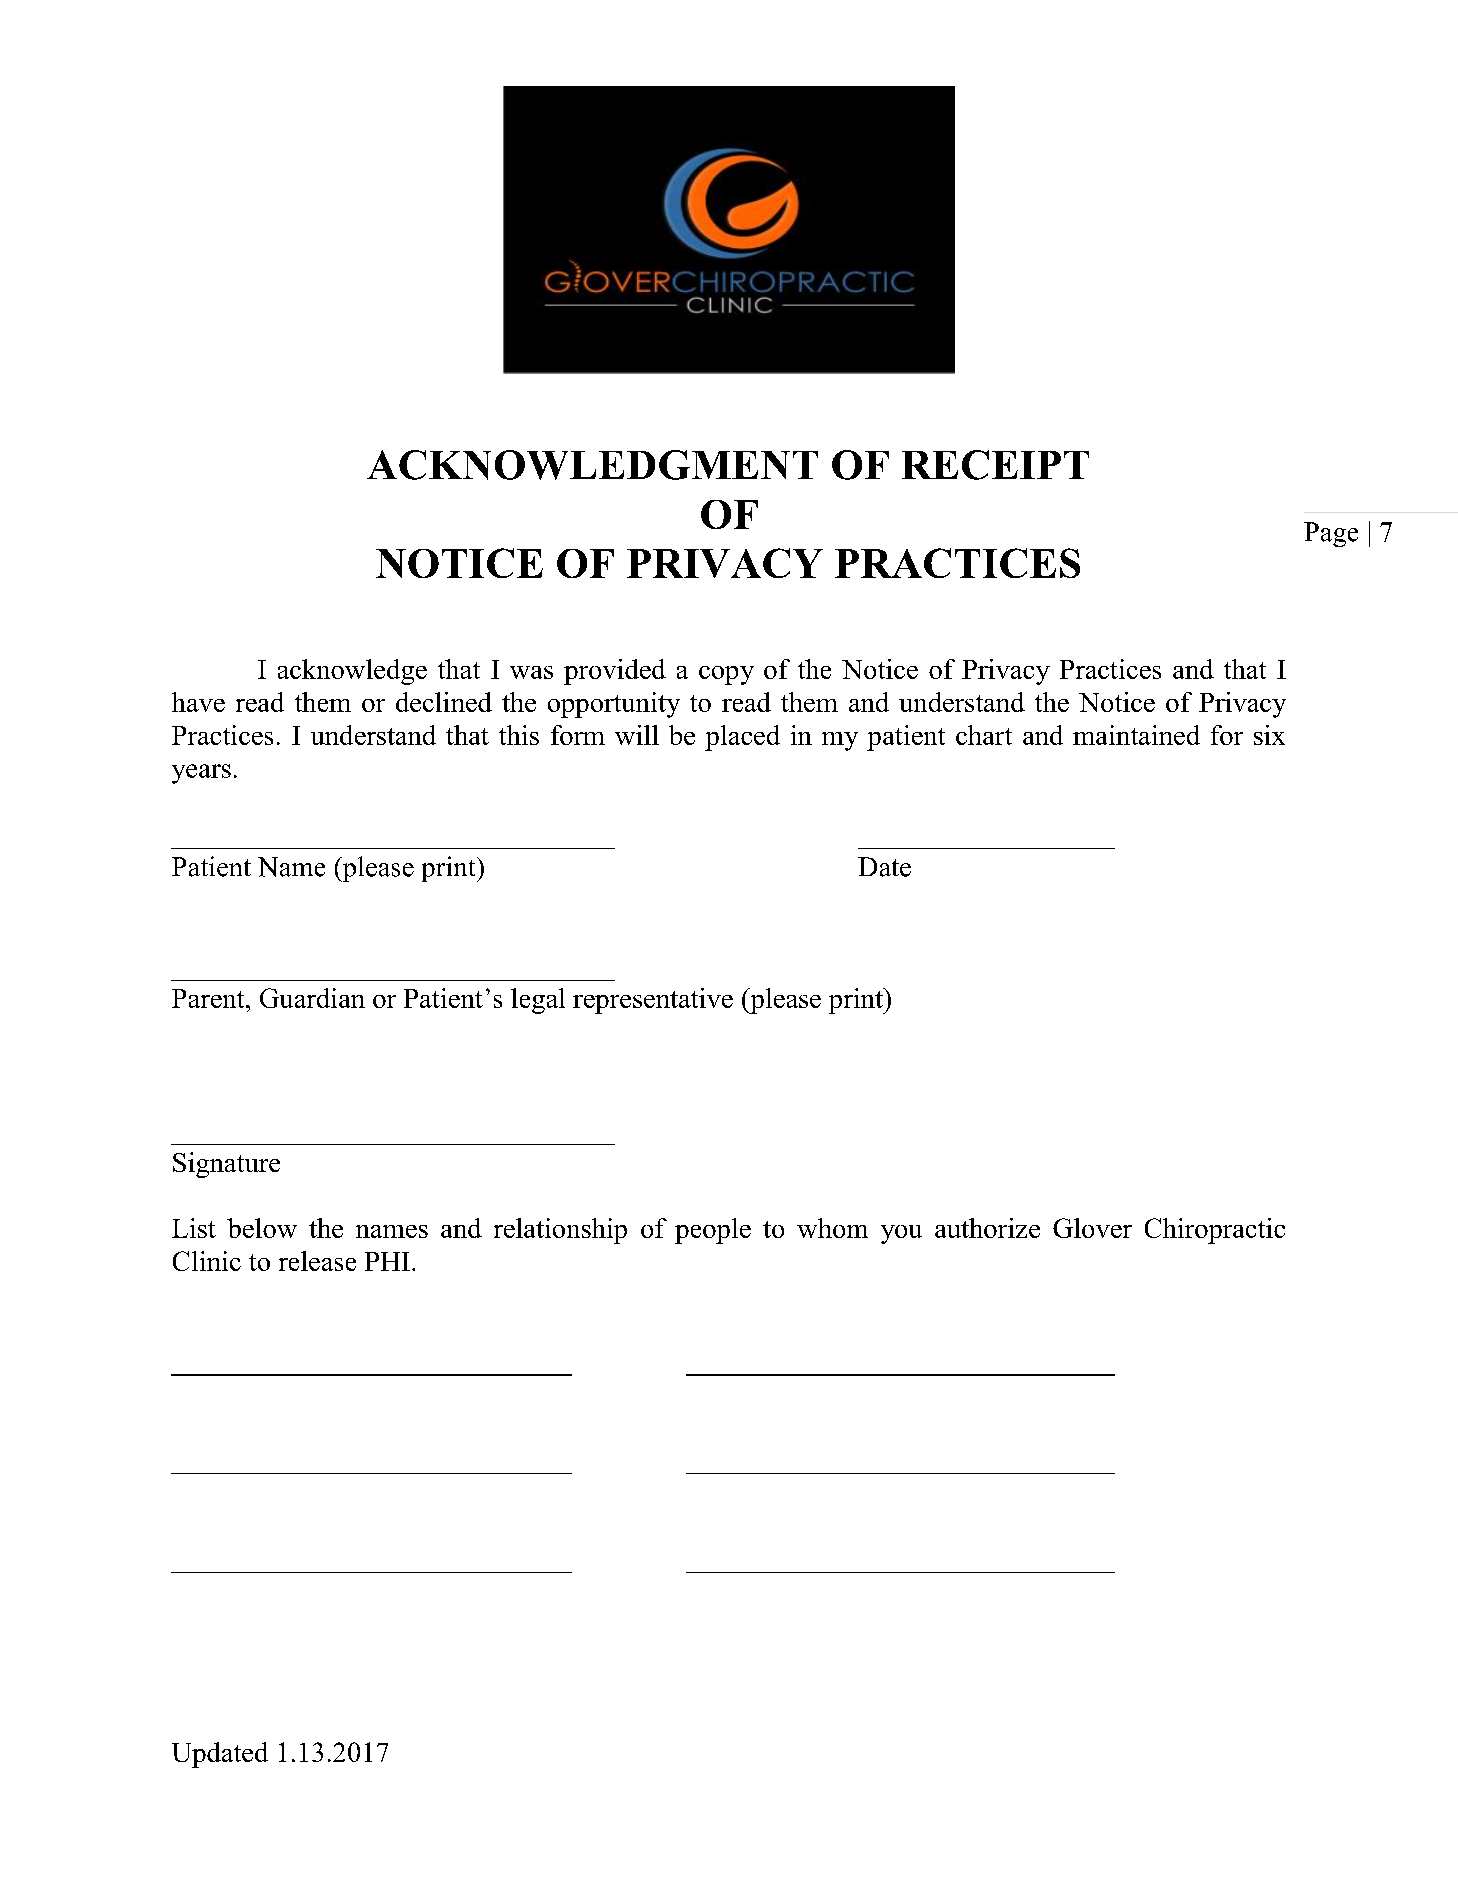  Describe the element at coordinates (713, 1231) in the document. I see `people` at that location.
